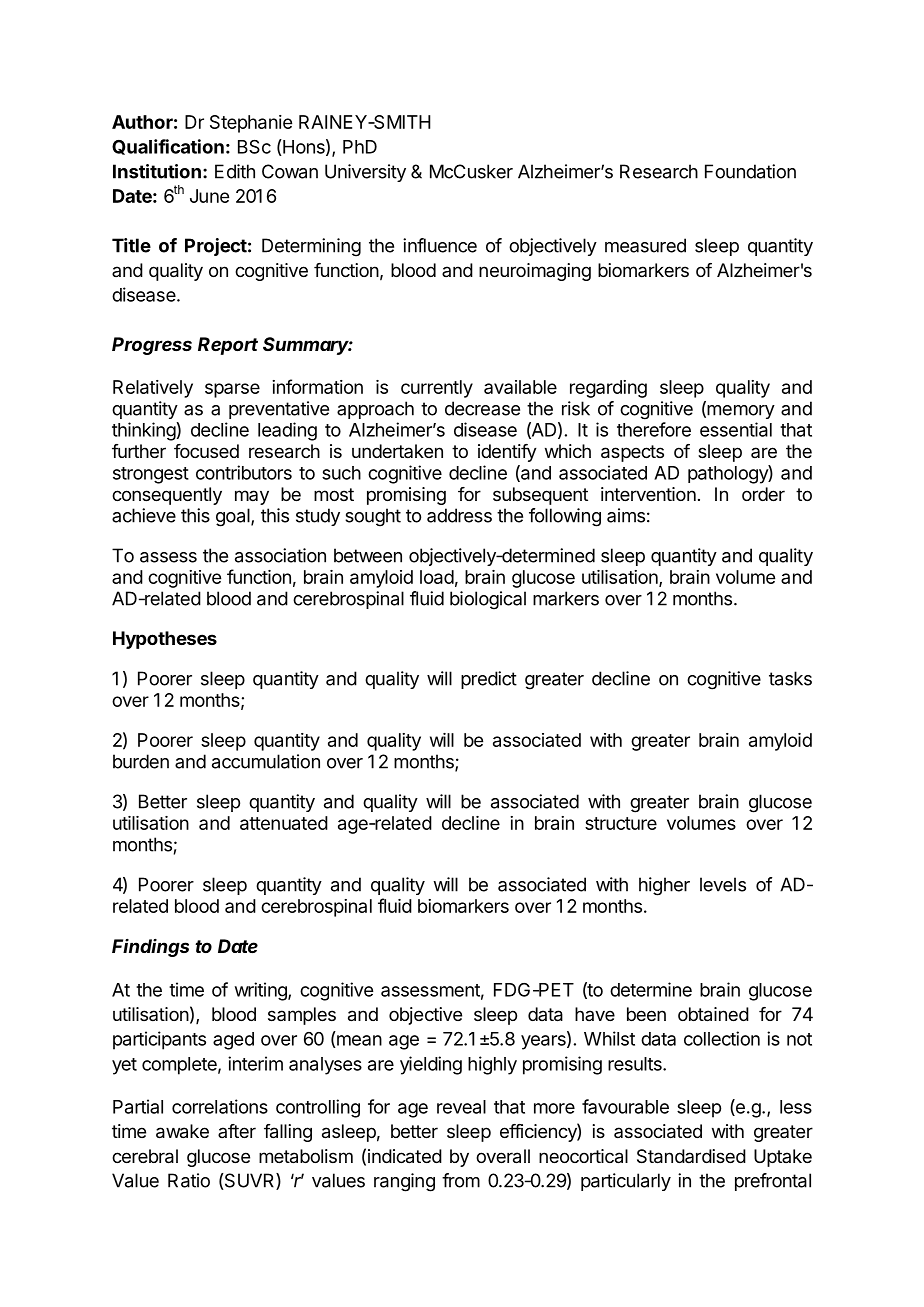 The image size is (924, 1307). What do you see at coordinates (182, 1131) in the screenshot?
I see `awake` at bounding box center [182, 1131].
